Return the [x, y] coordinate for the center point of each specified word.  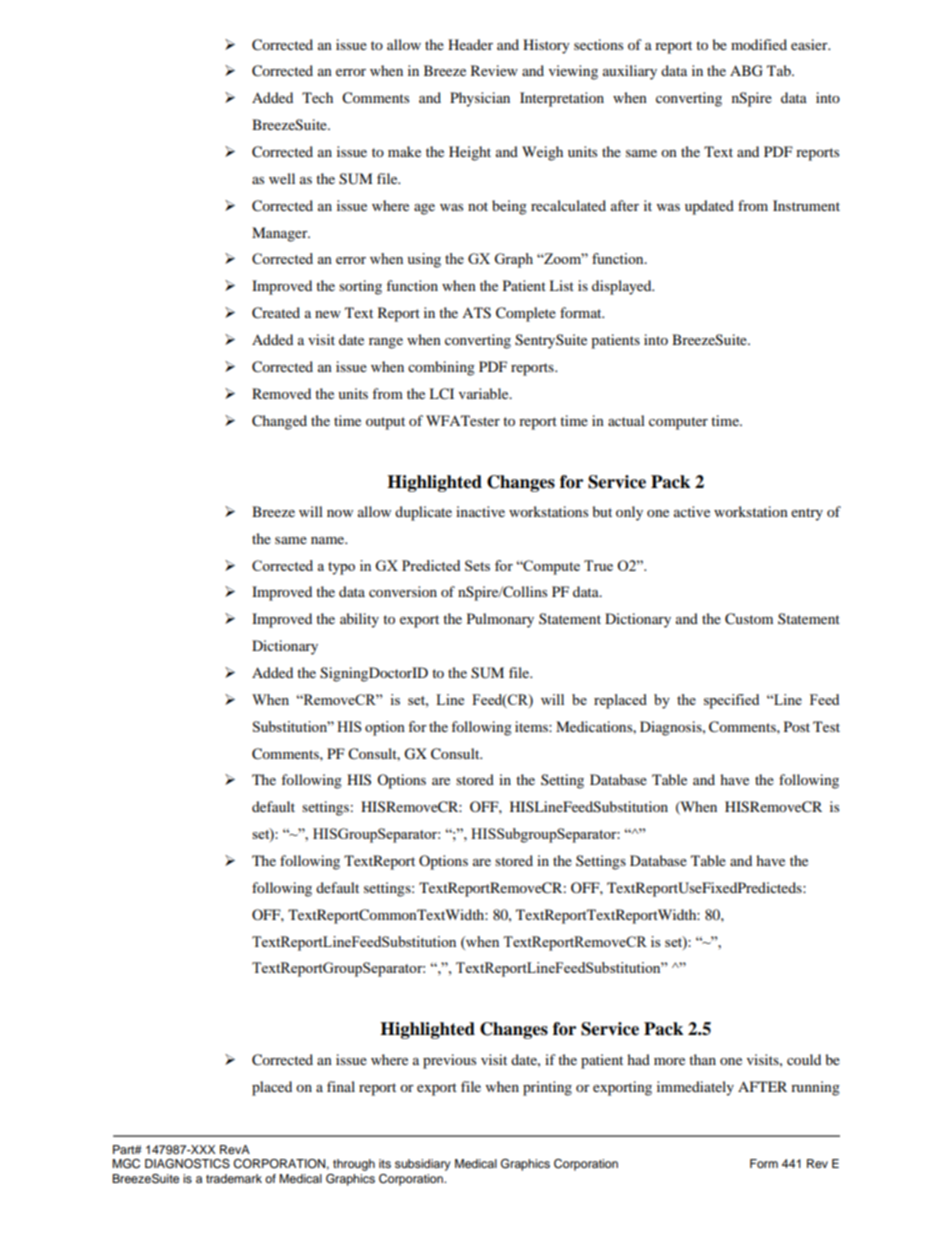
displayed [623, 287]
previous [449, 1061]
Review [494, 70]
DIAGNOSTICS [187, 1164]
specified [731, 701]
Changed [279, 422]
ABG [746, 71]
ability [359, 620]
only [629, 513]
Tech [317, 97]
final [341, 1086]
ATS [476, 313]
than [702, 1059]
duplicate [423, 513]
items [532, 726]
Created [276, 313]
